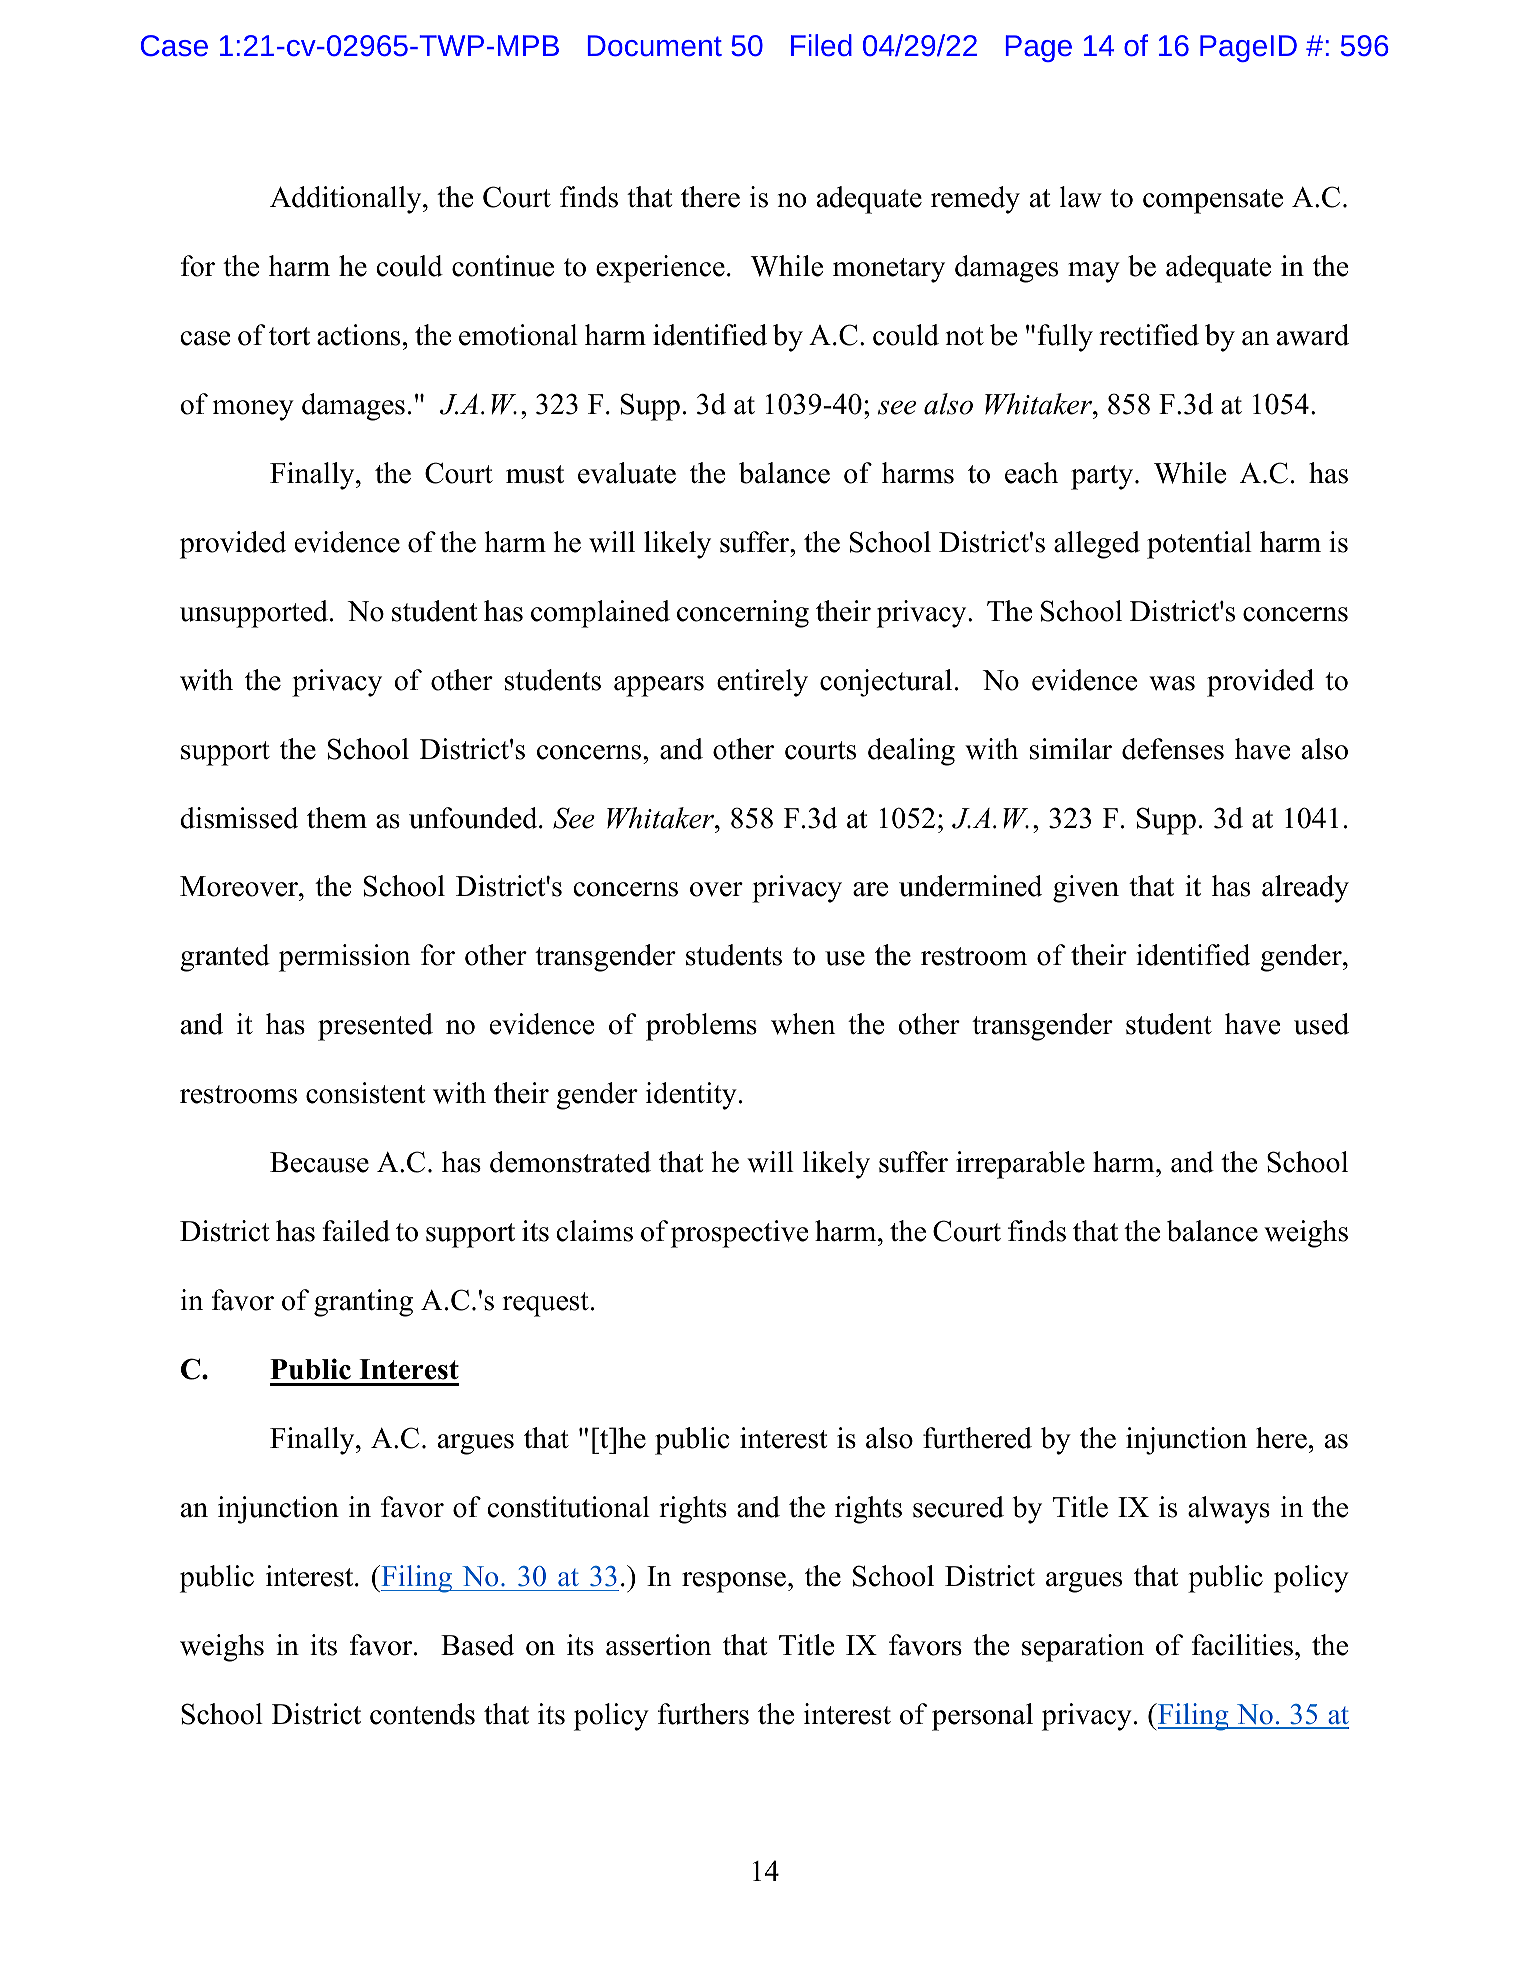 The height and width of the image is (1978, 1529). Describe the element at coordinates (1199, 545) in the image. I see `potential` at that location.
